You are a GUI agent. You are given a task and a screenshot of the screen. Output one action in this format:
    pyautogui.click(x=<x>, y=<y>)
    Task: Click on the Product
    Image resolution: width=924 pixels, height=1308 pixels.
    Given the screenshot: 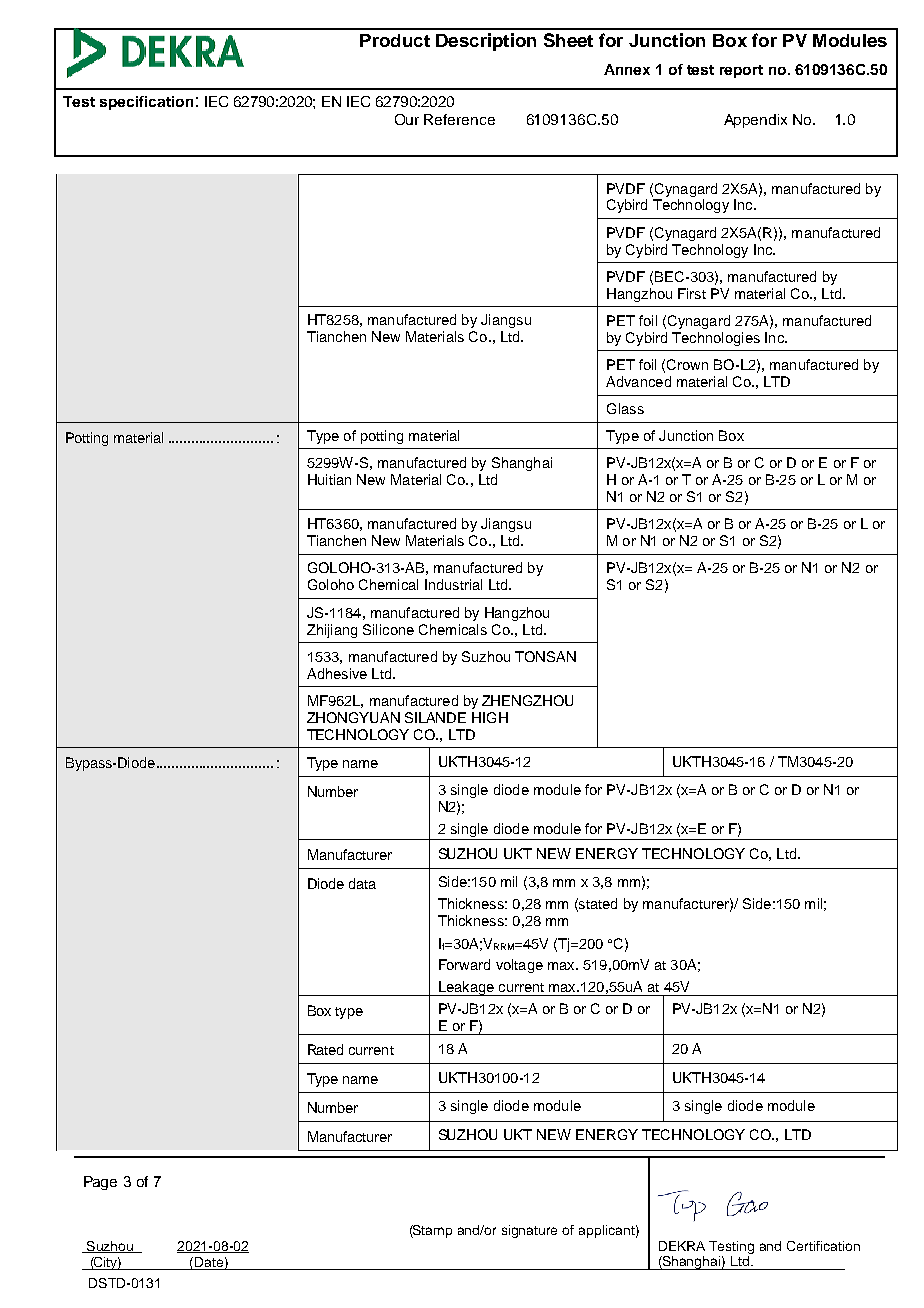 What is the action you would take?
    pyautogui.click(x=395, y=40)
